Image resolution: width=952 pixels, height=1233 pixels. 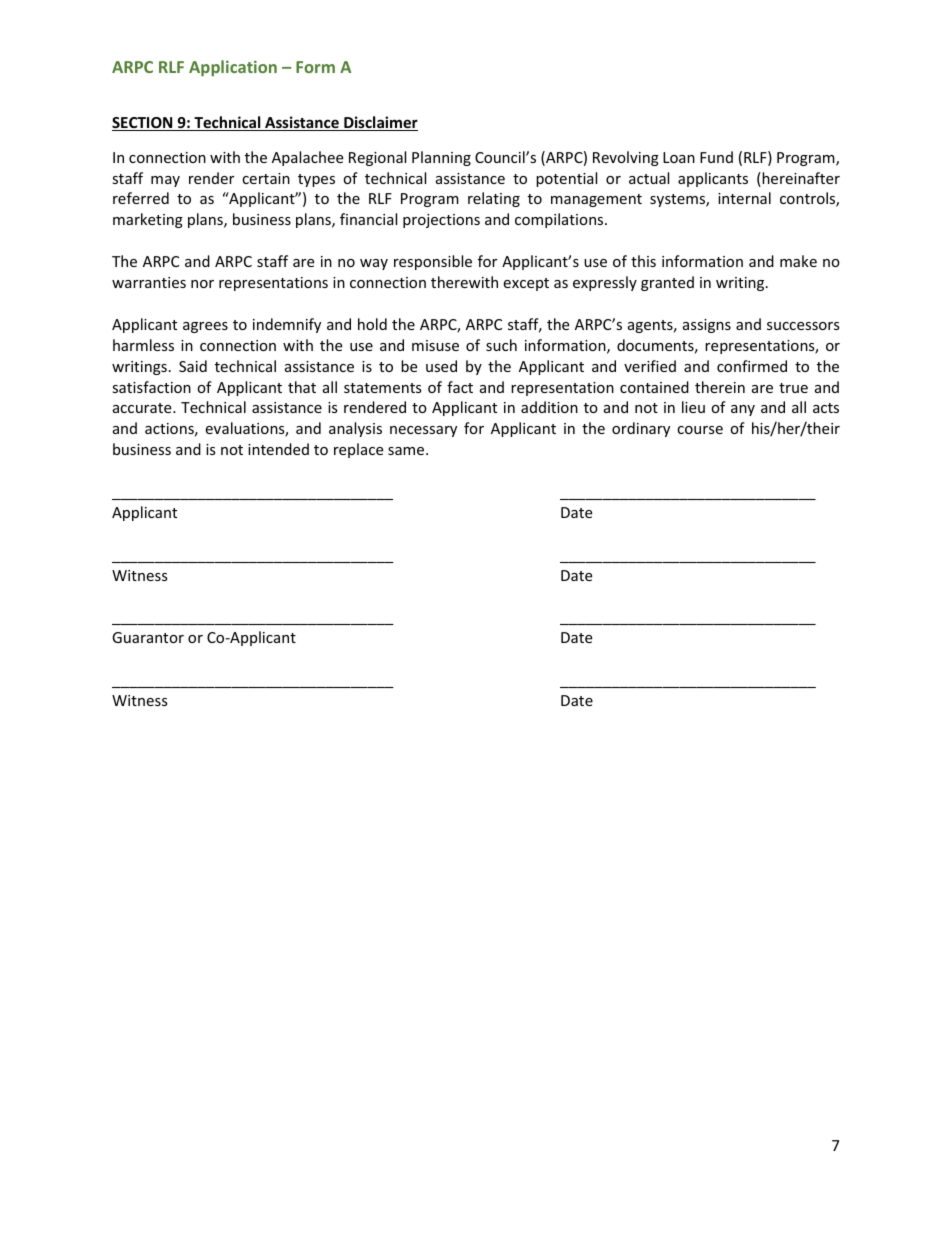 I want to click on Disclaimer, so click(x=380, y=123).
